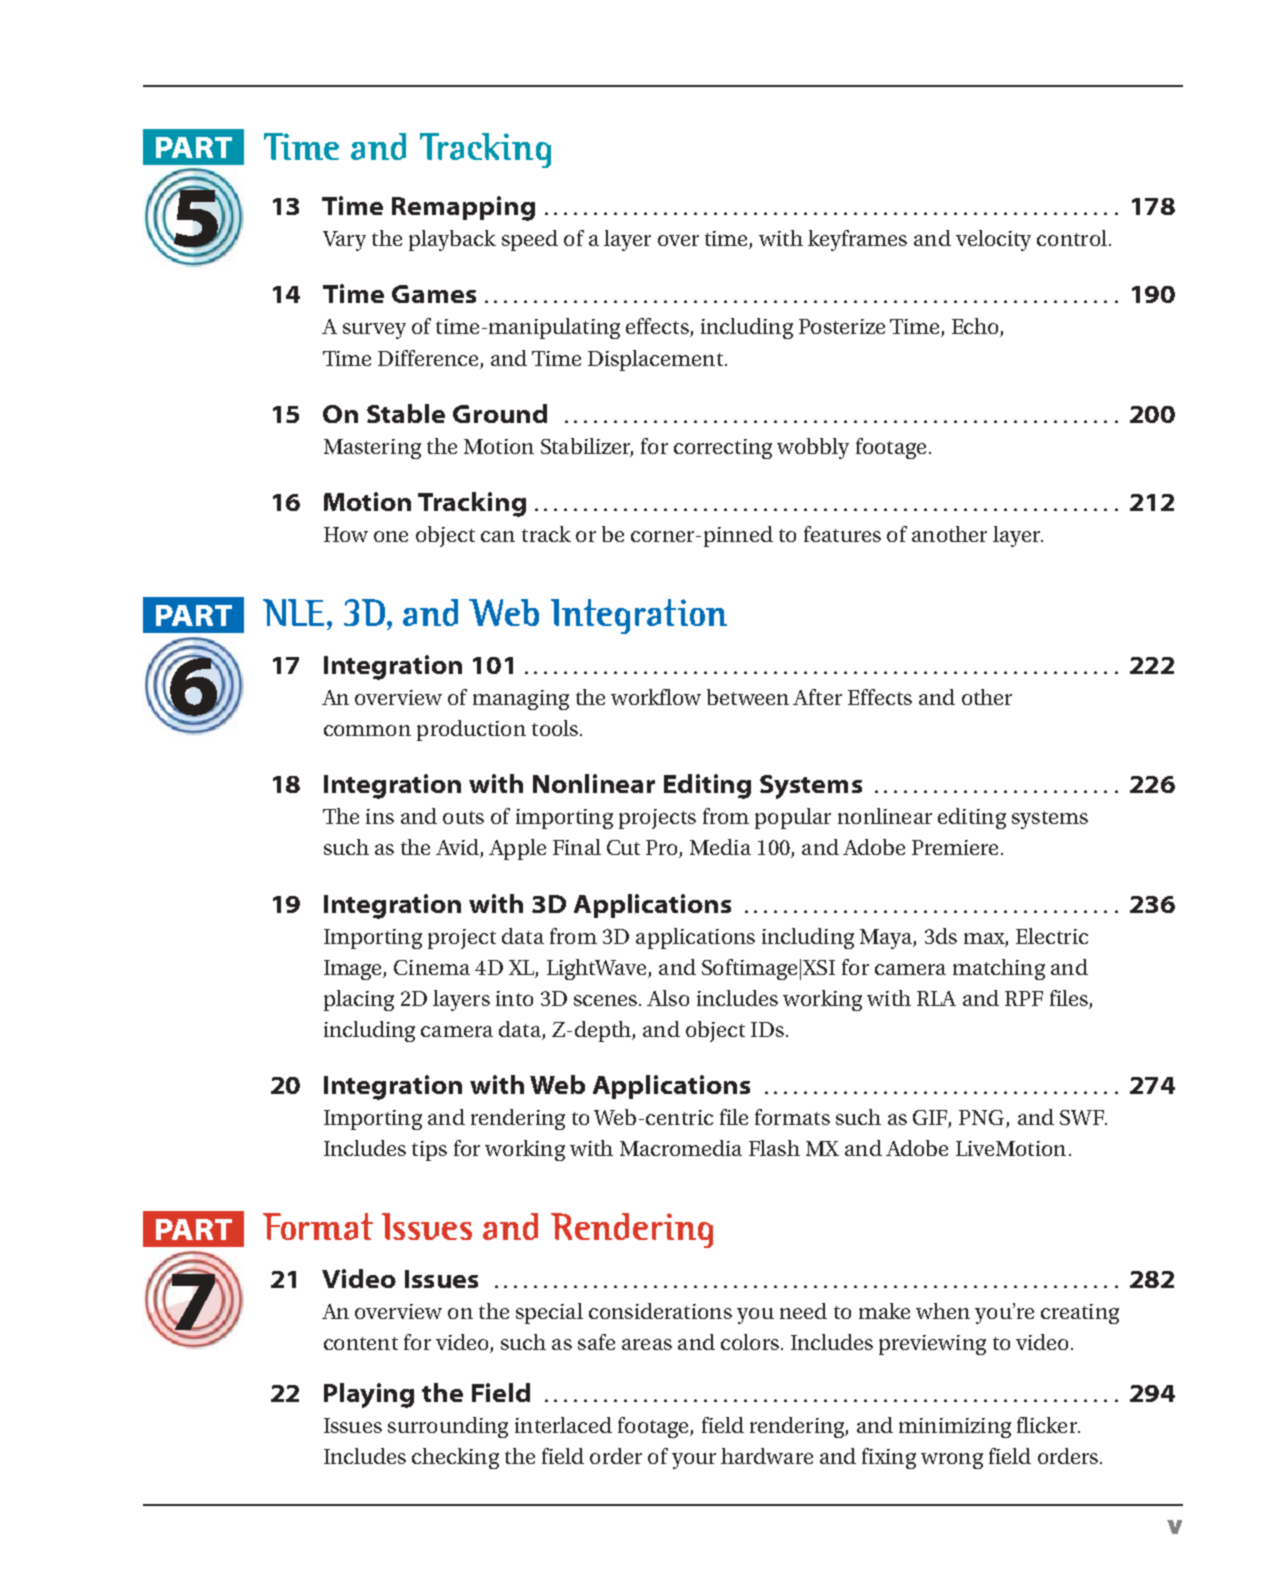 The height and width of the page is (1591, 1269). What do you see at coordinates (793, 818) in the page?
I see `popular` at bounding box center [793, 818].
